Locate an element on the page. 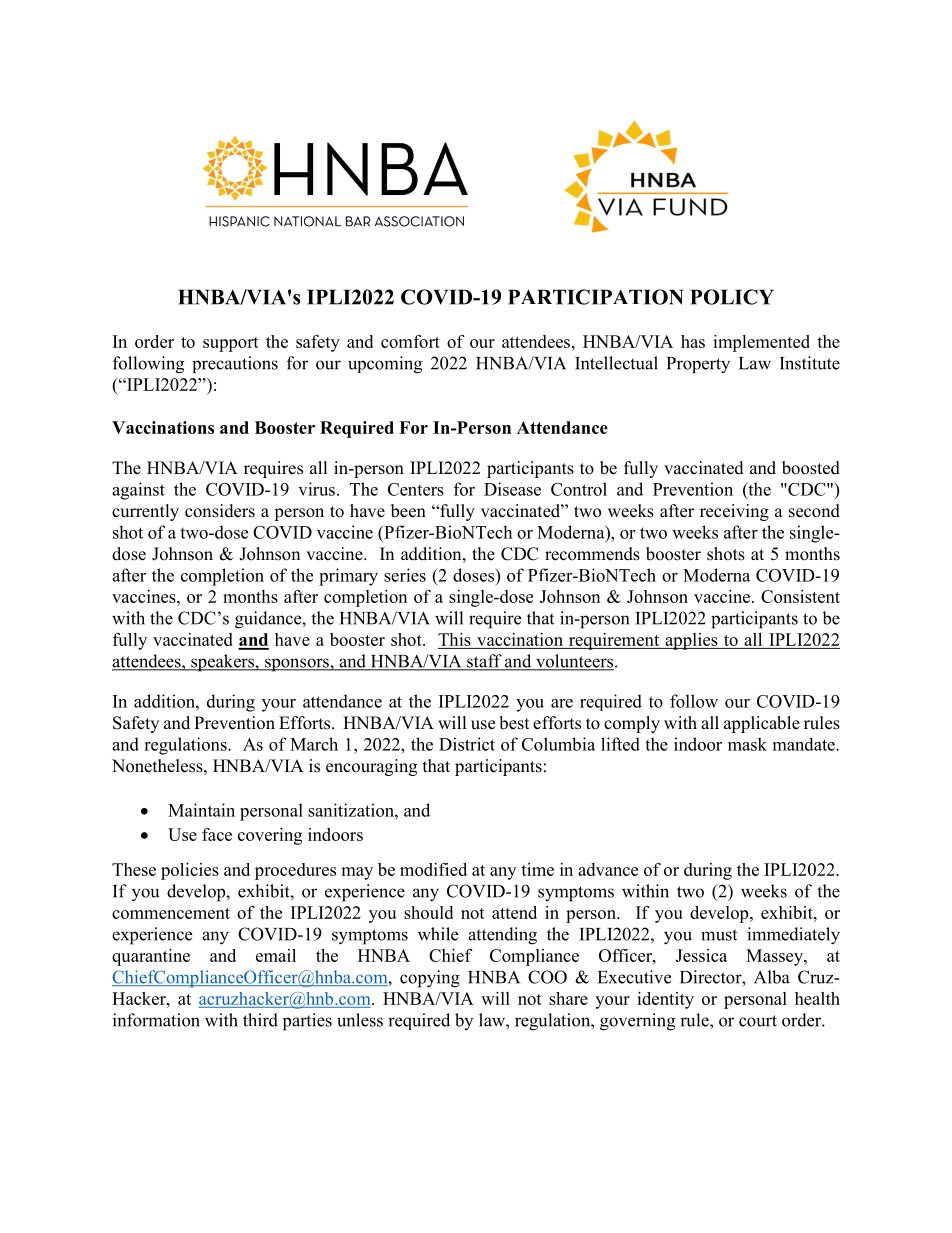 The height and width of the image is (1233, 952). support is located at coordinates (231, 344).
